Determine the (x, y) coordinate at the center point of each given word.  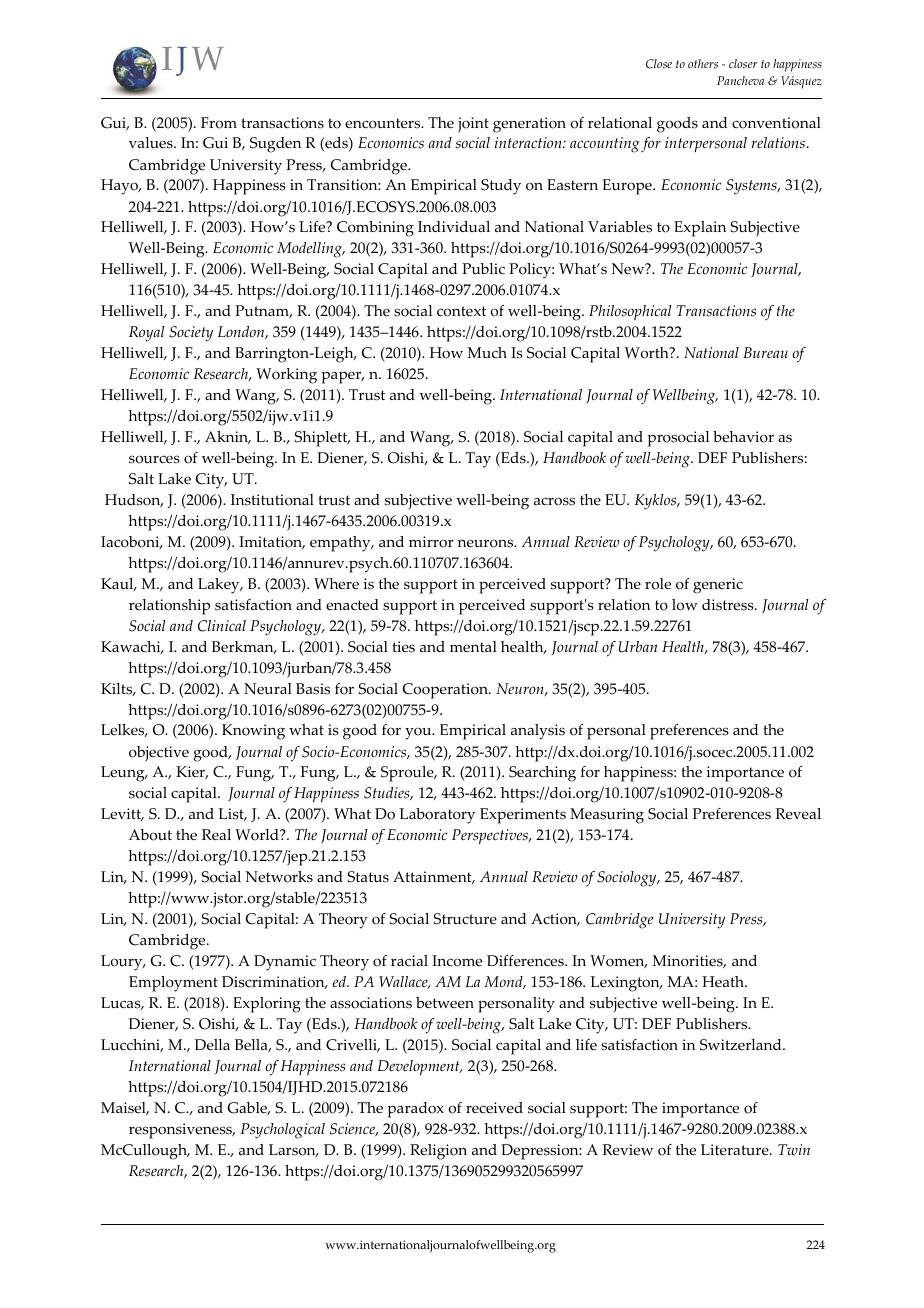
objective (159, 754)
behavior (743, 437)
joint (473, 125)
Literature (736, 1150)
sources (154, 459)
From (219, 123)
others (703, 64)
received (494, 1108)
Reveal (798, 814)
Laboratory (437, 816)
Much (487, 353)
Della (212, 1045)
